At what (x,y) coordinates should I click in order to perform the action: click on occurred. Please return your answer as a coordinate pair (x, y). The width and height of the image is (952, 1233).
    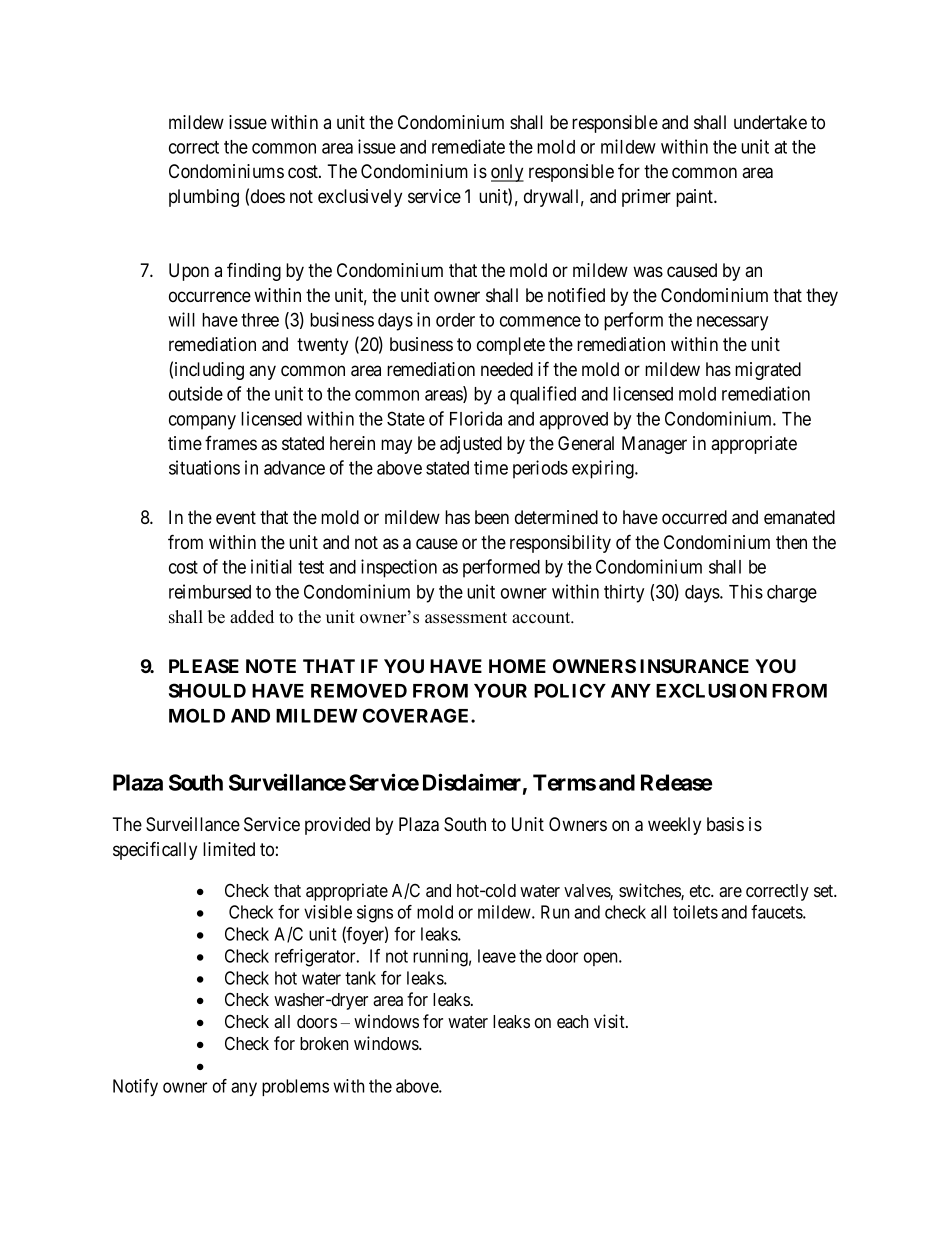
    Looking at the image, I should click on (694, 517).
